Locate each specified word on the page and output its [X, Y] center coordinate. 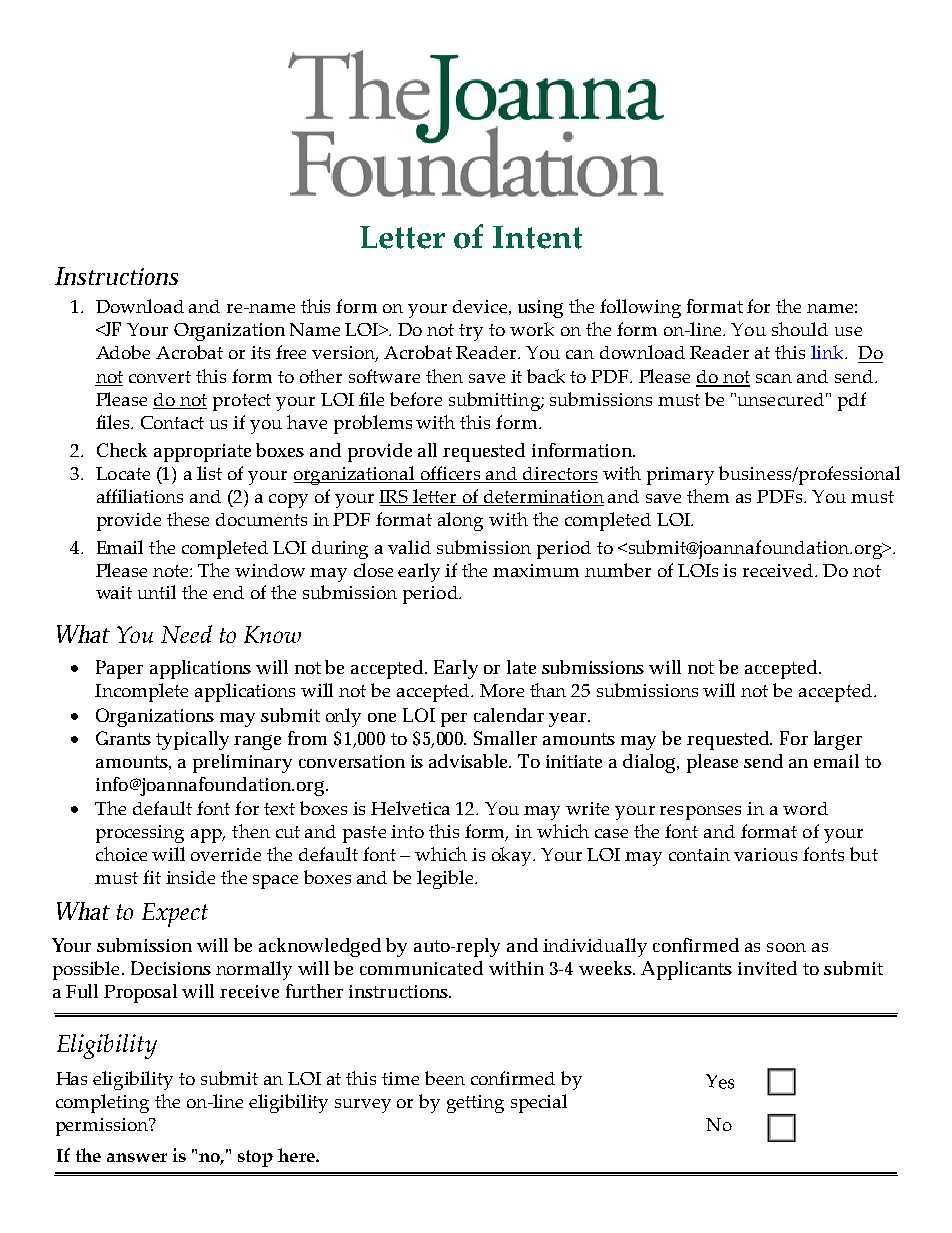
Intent [537, 237]
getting [475, 1104]
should [800, 329]
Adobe [123, 352]
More [502, 690]
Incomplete [141, 692]
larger [838, 740]
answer [137, 1157]
